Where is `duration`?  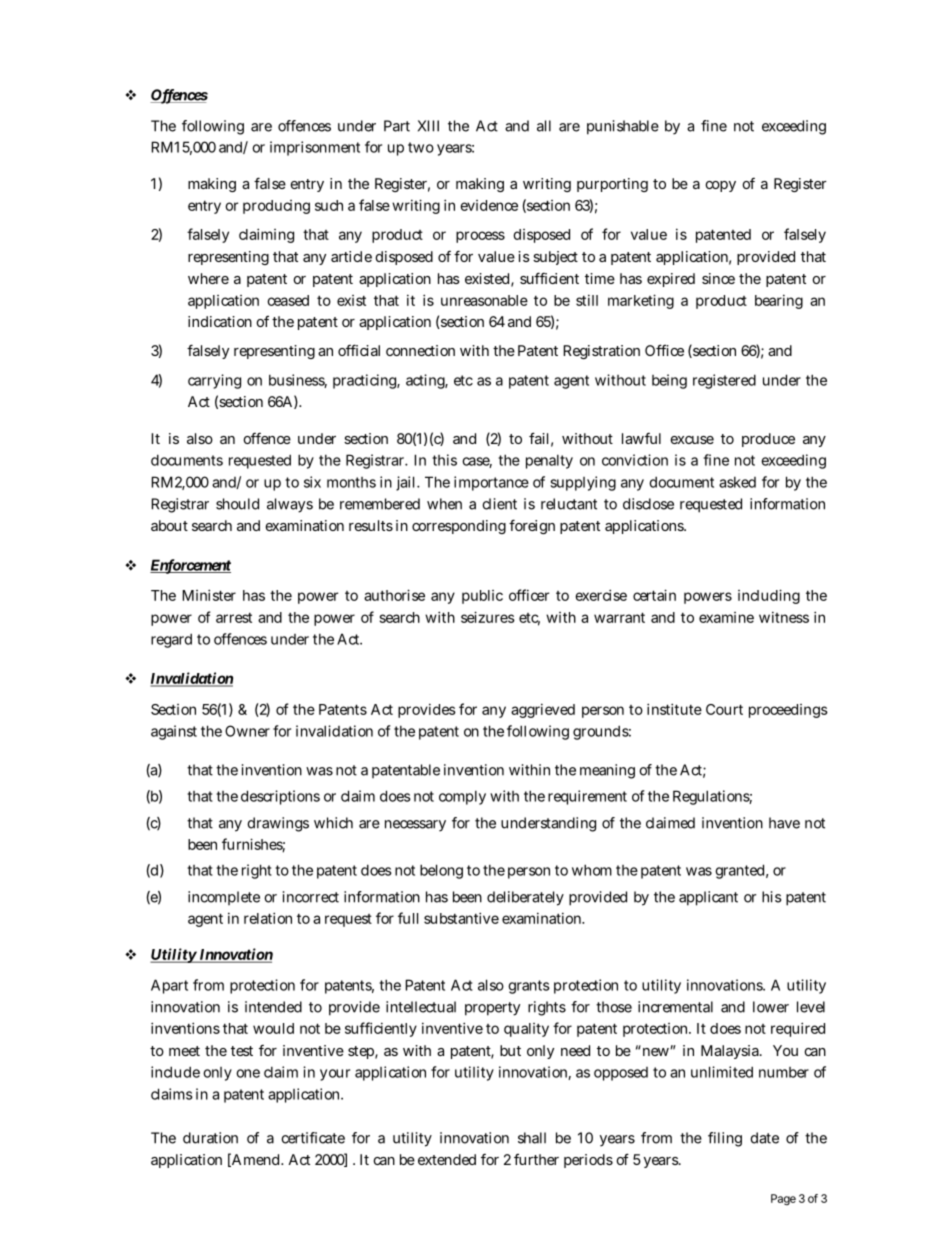
duration is located at coordinates (210, 1138).
